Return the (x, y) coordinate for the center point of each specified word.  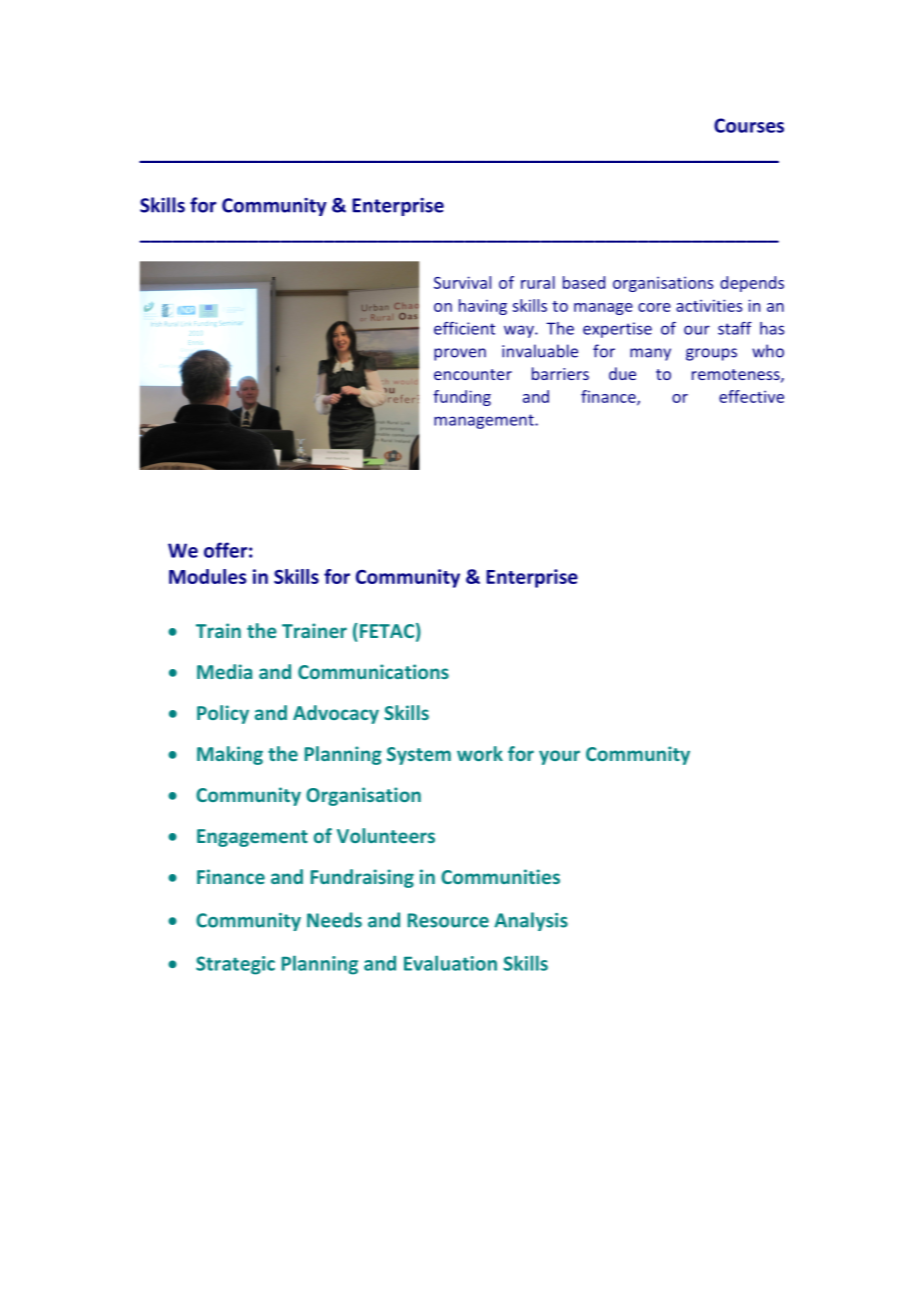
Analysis (531, 921)
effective (751, 396)
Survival (462, 282)
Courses (749, 125)
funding (462, 398)
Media (224, 671)
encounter (473, 374)
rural (538, 282)
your (559, 757)
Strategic (235, 965)
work (480, 753)
